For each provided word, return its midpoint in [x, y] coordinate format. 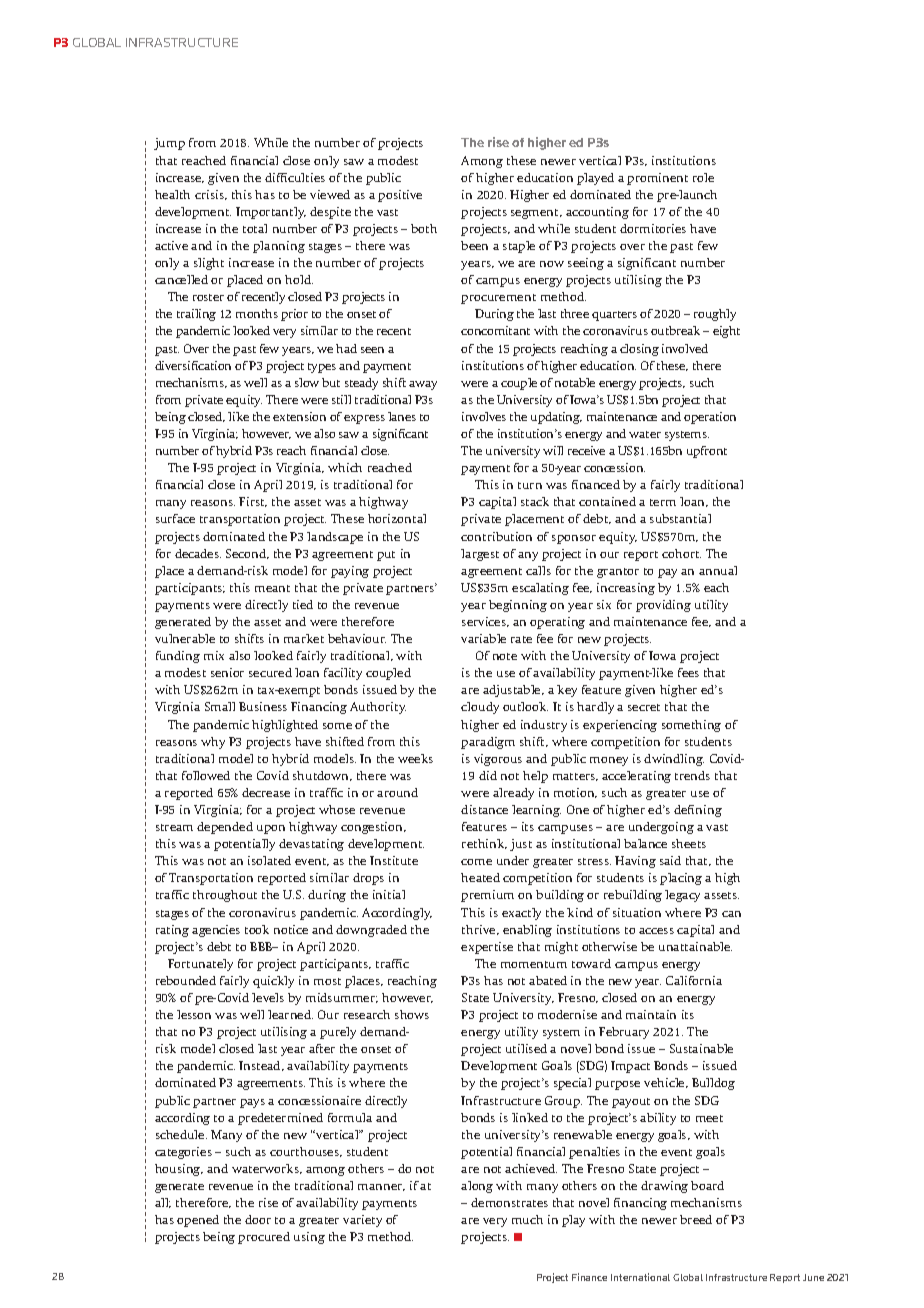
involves [484, 416]
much [527, 1219]
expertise [487, 948]
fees [688, 672]
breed [696, 1219]
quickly [273, 982]
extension [299, 416]
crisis [210, 195]
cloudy [480, 708]
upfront [707, 452]
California [694, 980]
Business [263, 706]
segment [536, 214]
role [703, 177]
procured [264, 1238]
